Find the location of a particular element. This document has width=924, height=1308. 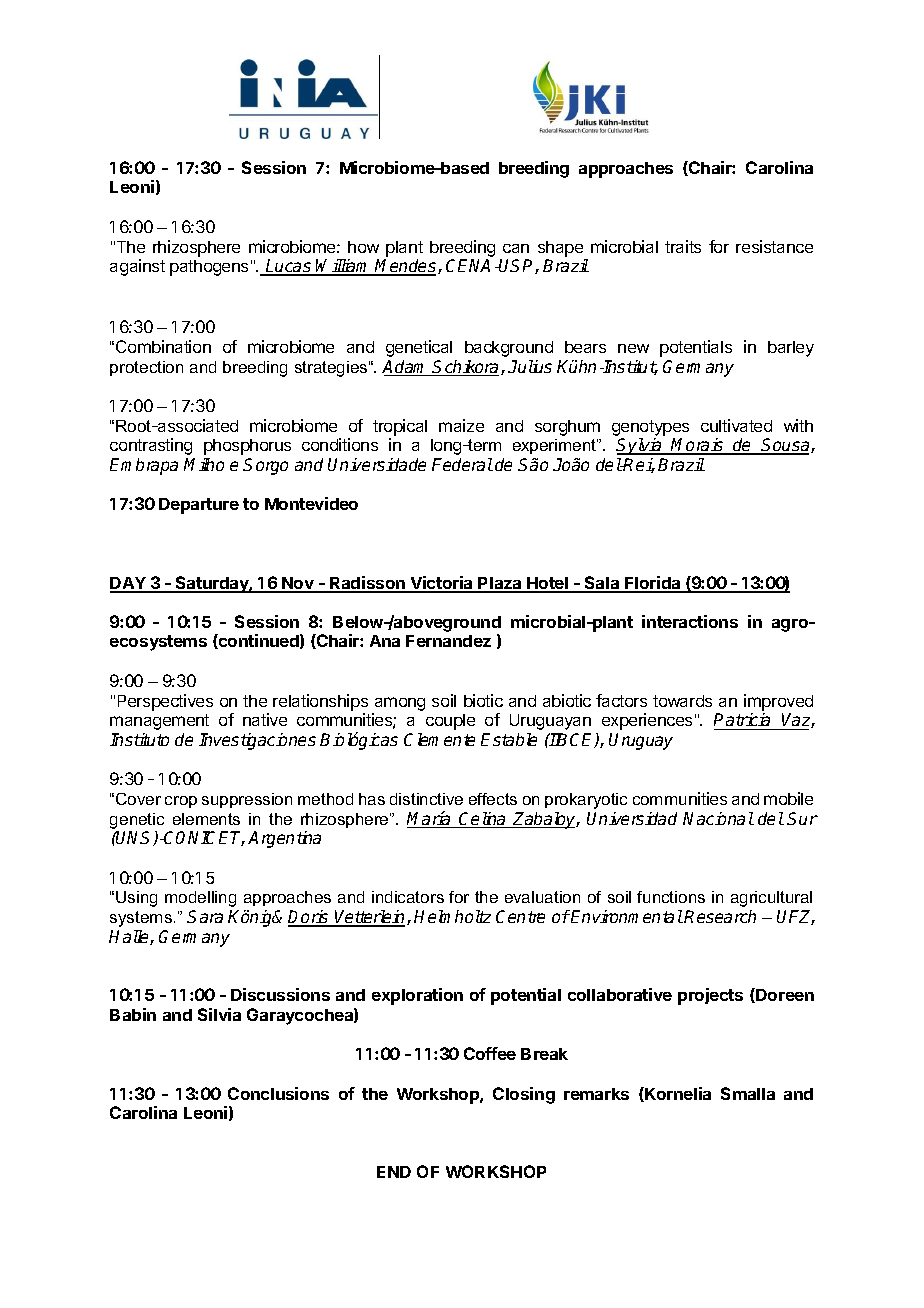

Conclusions is located at coordinates (278, 1093).
